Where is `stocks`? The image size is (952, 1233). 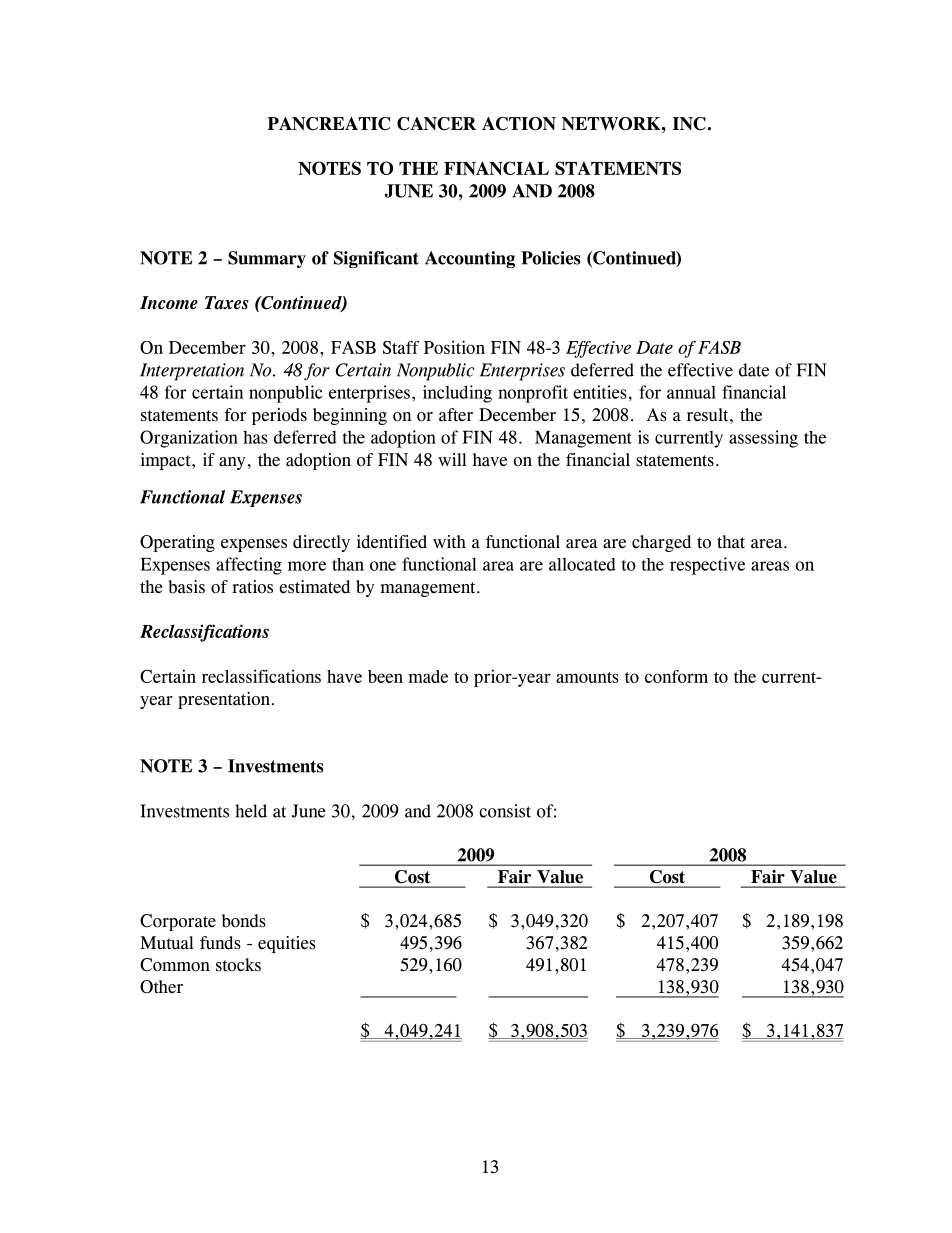
stocks is located at coordinates (238, 965).
